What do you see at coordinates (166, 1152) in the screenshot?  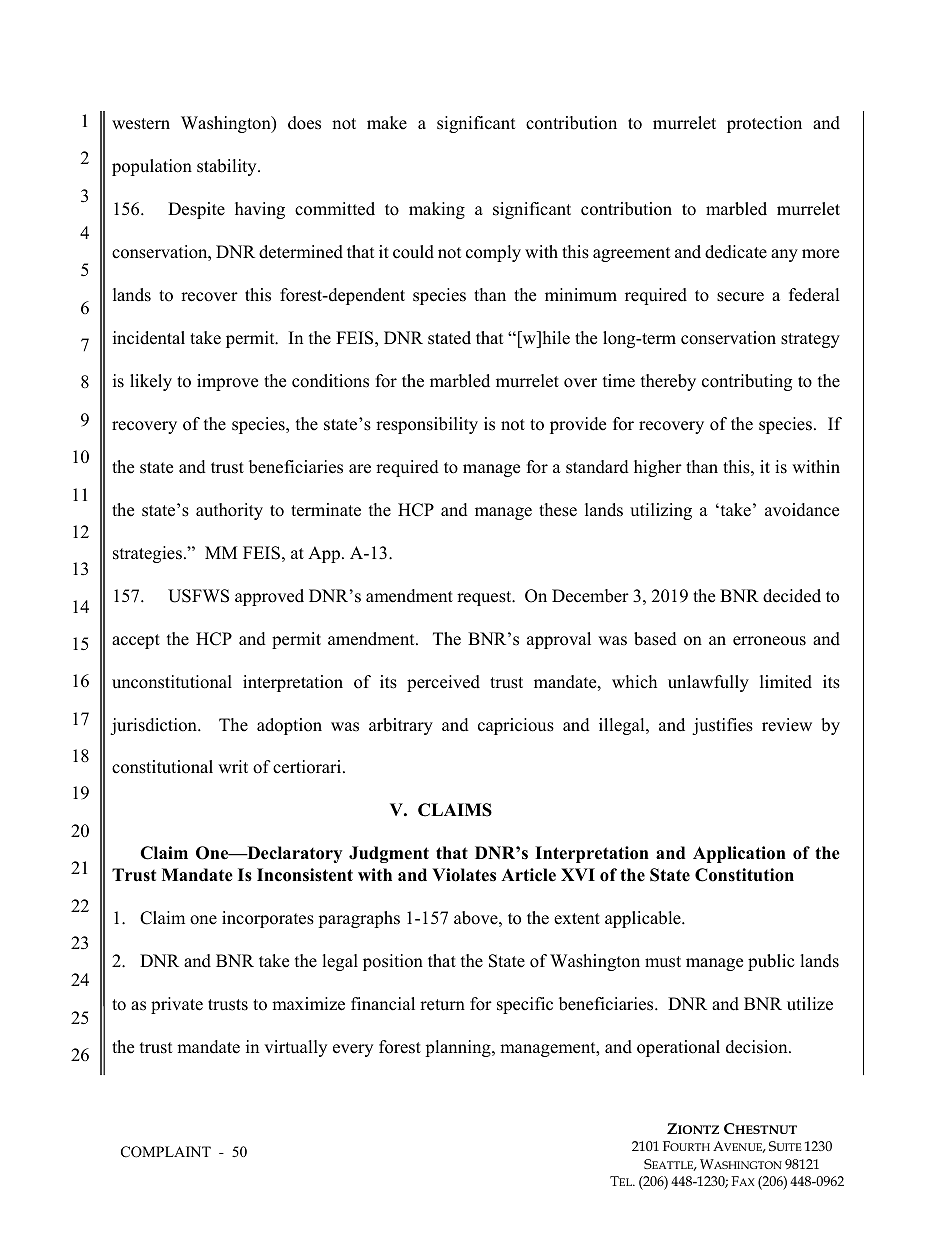 I see `COMPLAINT` at bounding box center [166, 1152].
